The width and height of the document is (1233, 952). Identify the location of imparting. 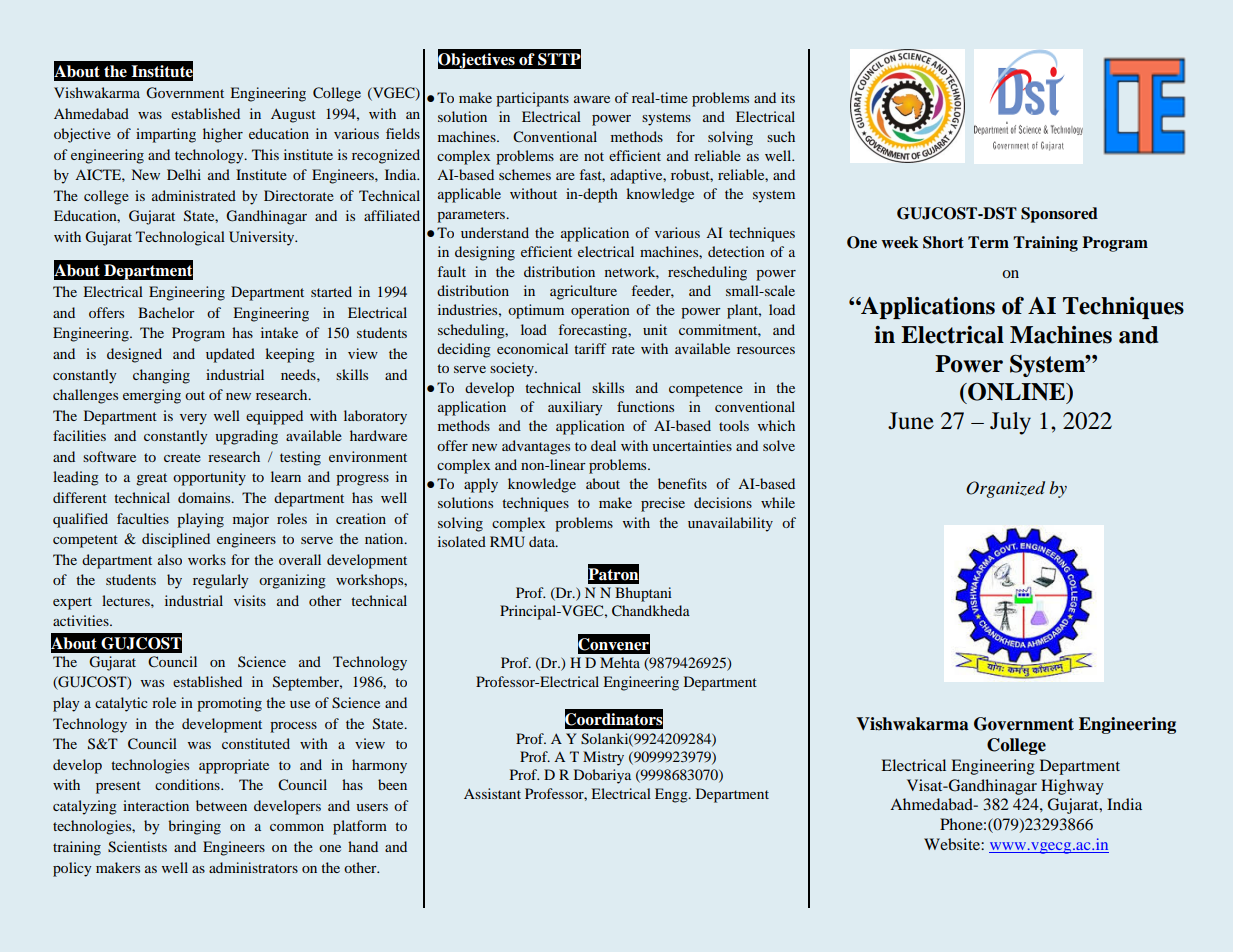
(166, 135).
